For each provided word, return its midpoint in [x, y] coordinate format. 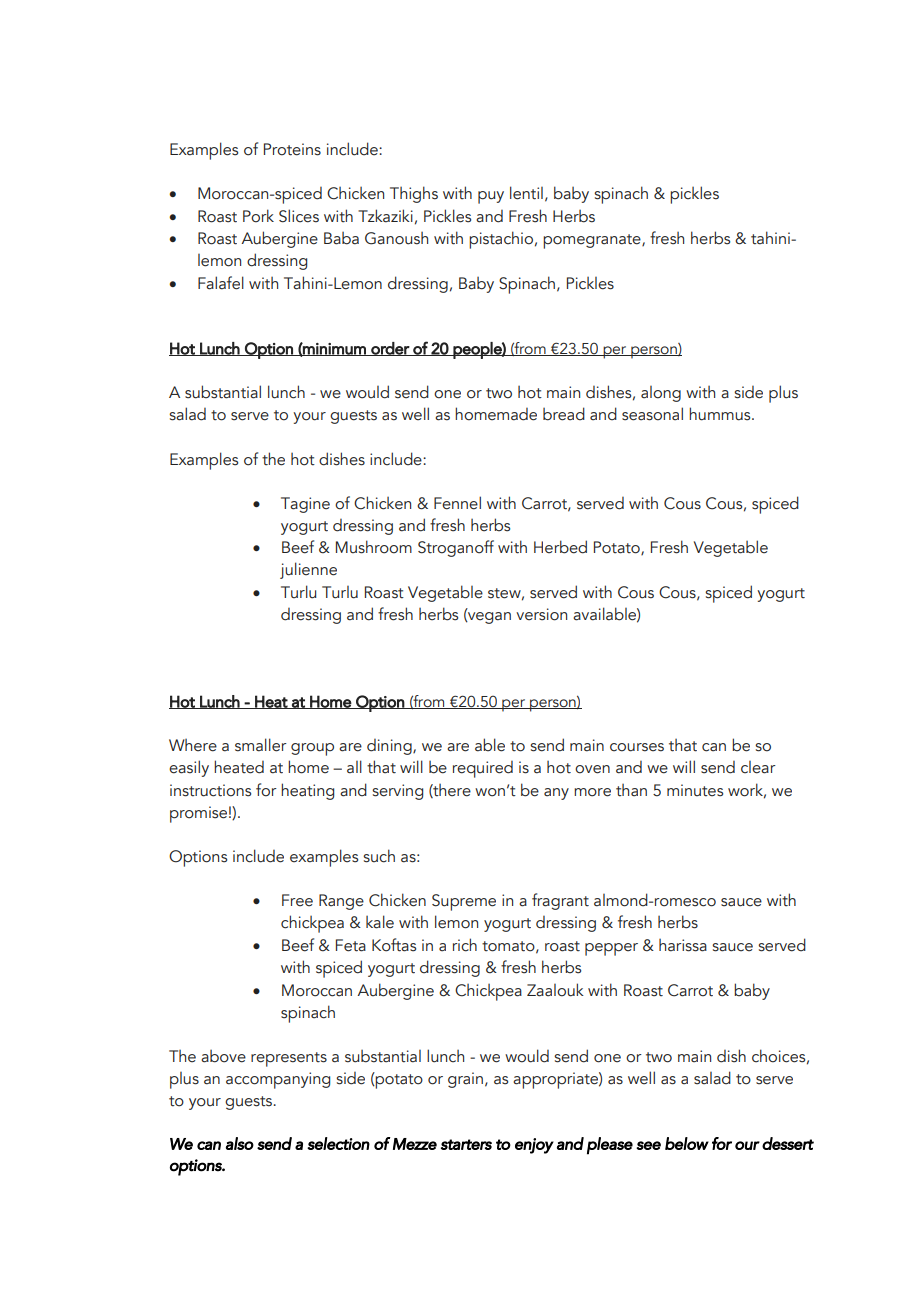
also [240, 1143]
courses [637, 747]
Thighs [414, 194]
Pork [258, 216]
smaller [261, 745]
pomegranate [593, 241]
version [541, 614]
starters [466, 1144]
